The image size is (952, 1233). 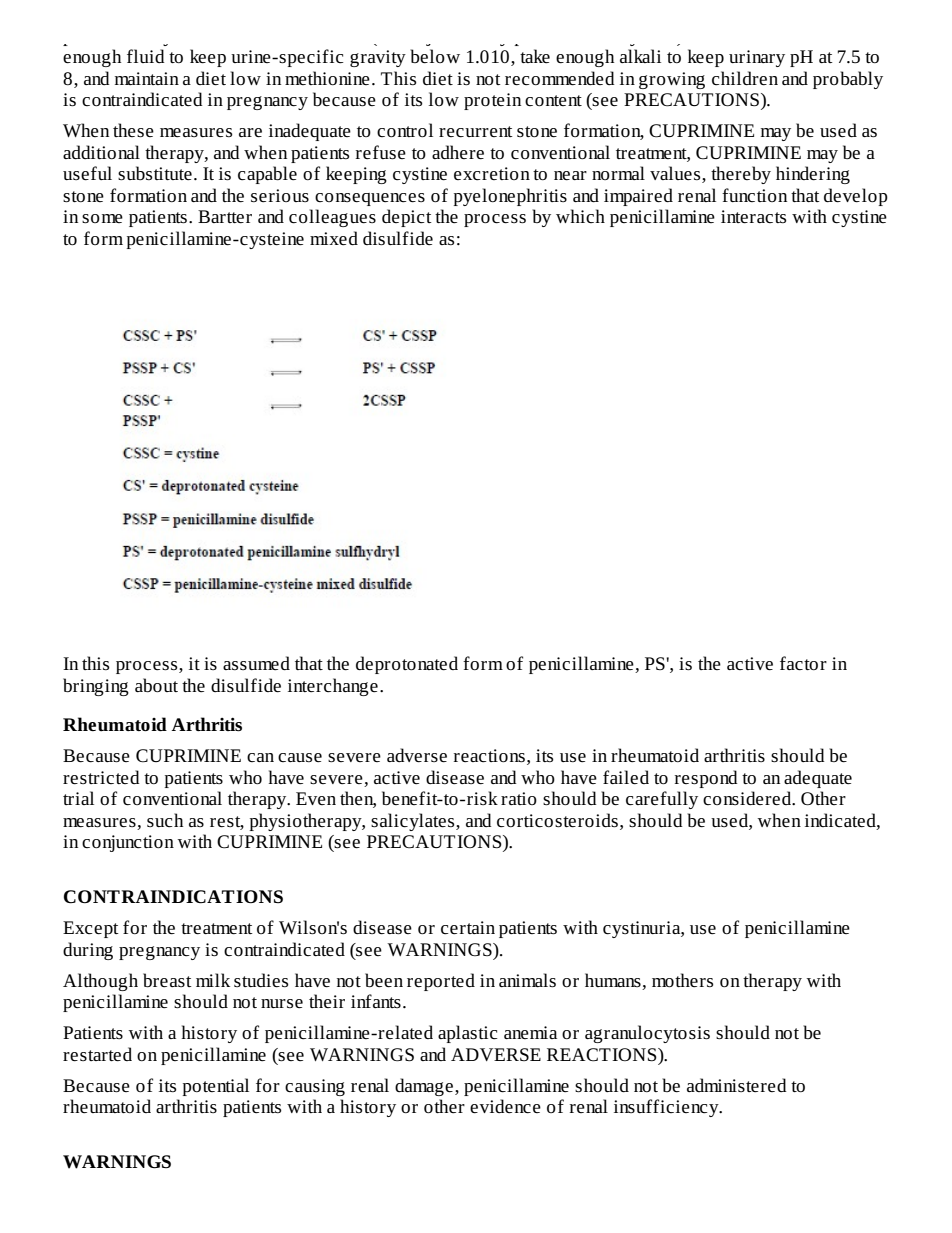 I want to click on interacts, so click(x=753, y=217).
